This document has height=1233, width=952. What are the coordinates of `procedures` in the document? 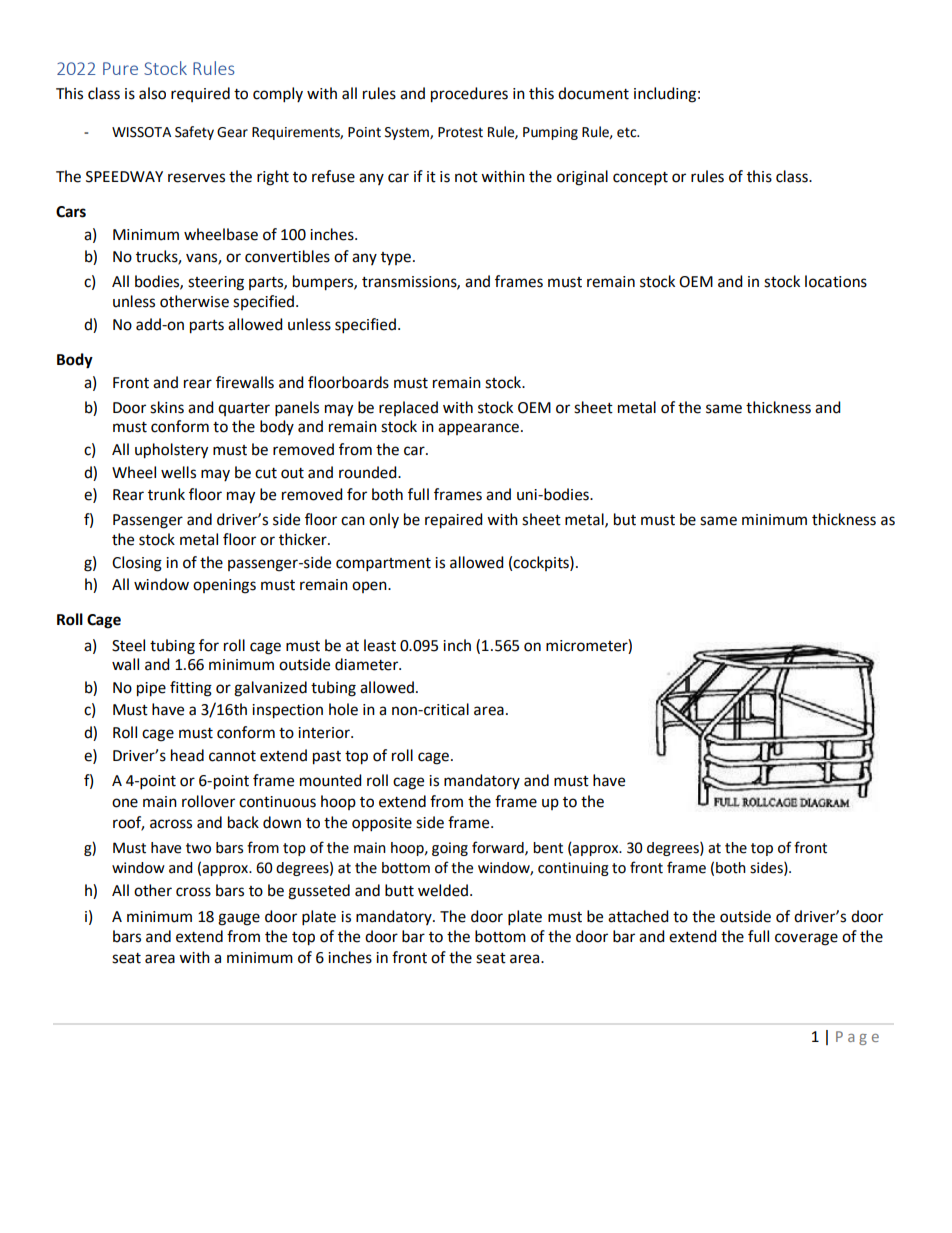 It's located at (469, 95).
